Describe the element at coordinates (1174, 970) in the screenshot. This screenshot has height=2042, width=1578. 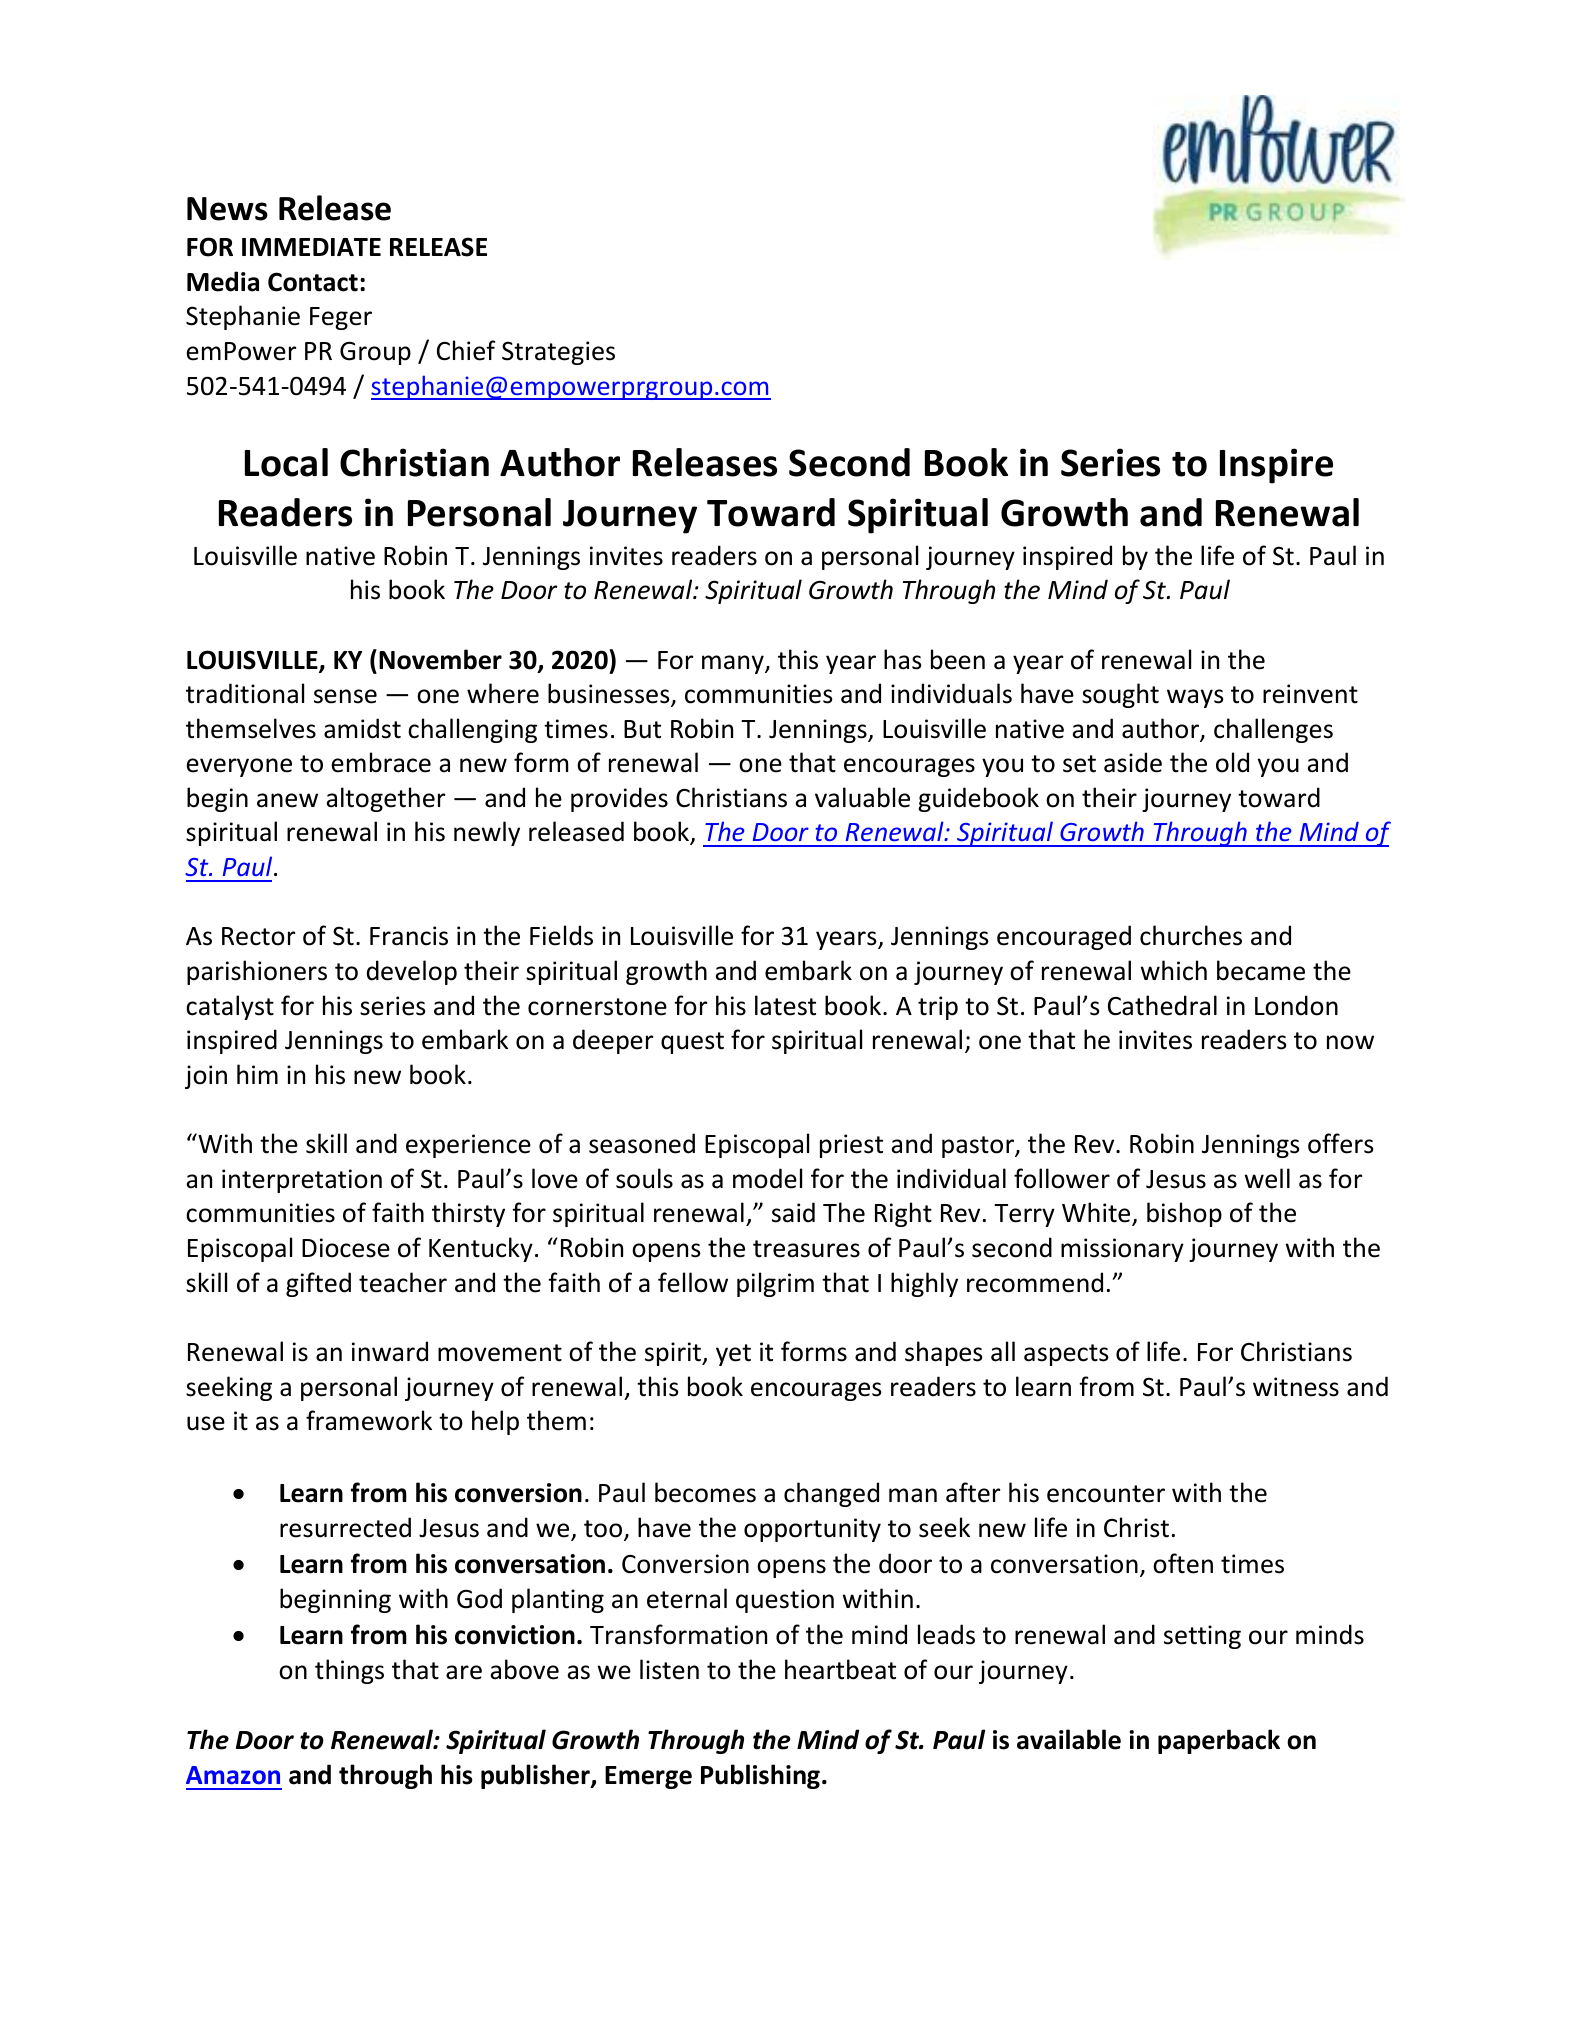
I see `which` at that location.
